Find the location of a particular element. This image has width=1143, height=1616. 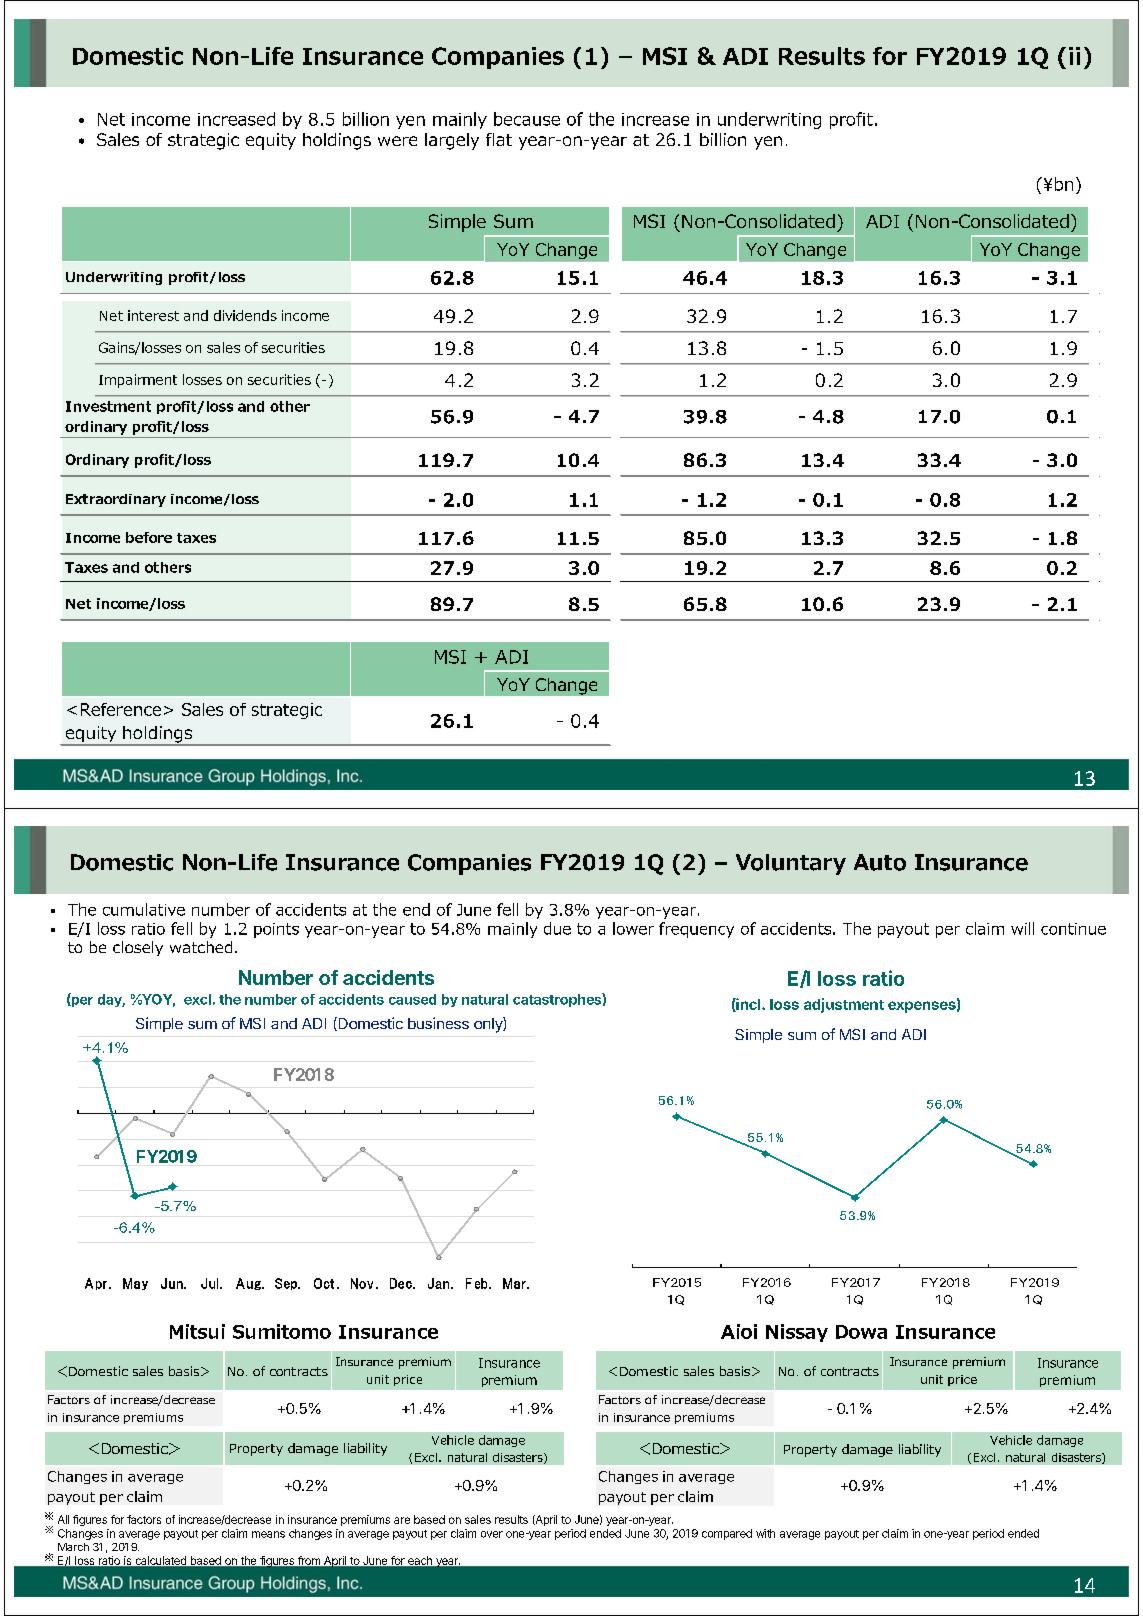

Auto is located at coordinates (880, 862).
